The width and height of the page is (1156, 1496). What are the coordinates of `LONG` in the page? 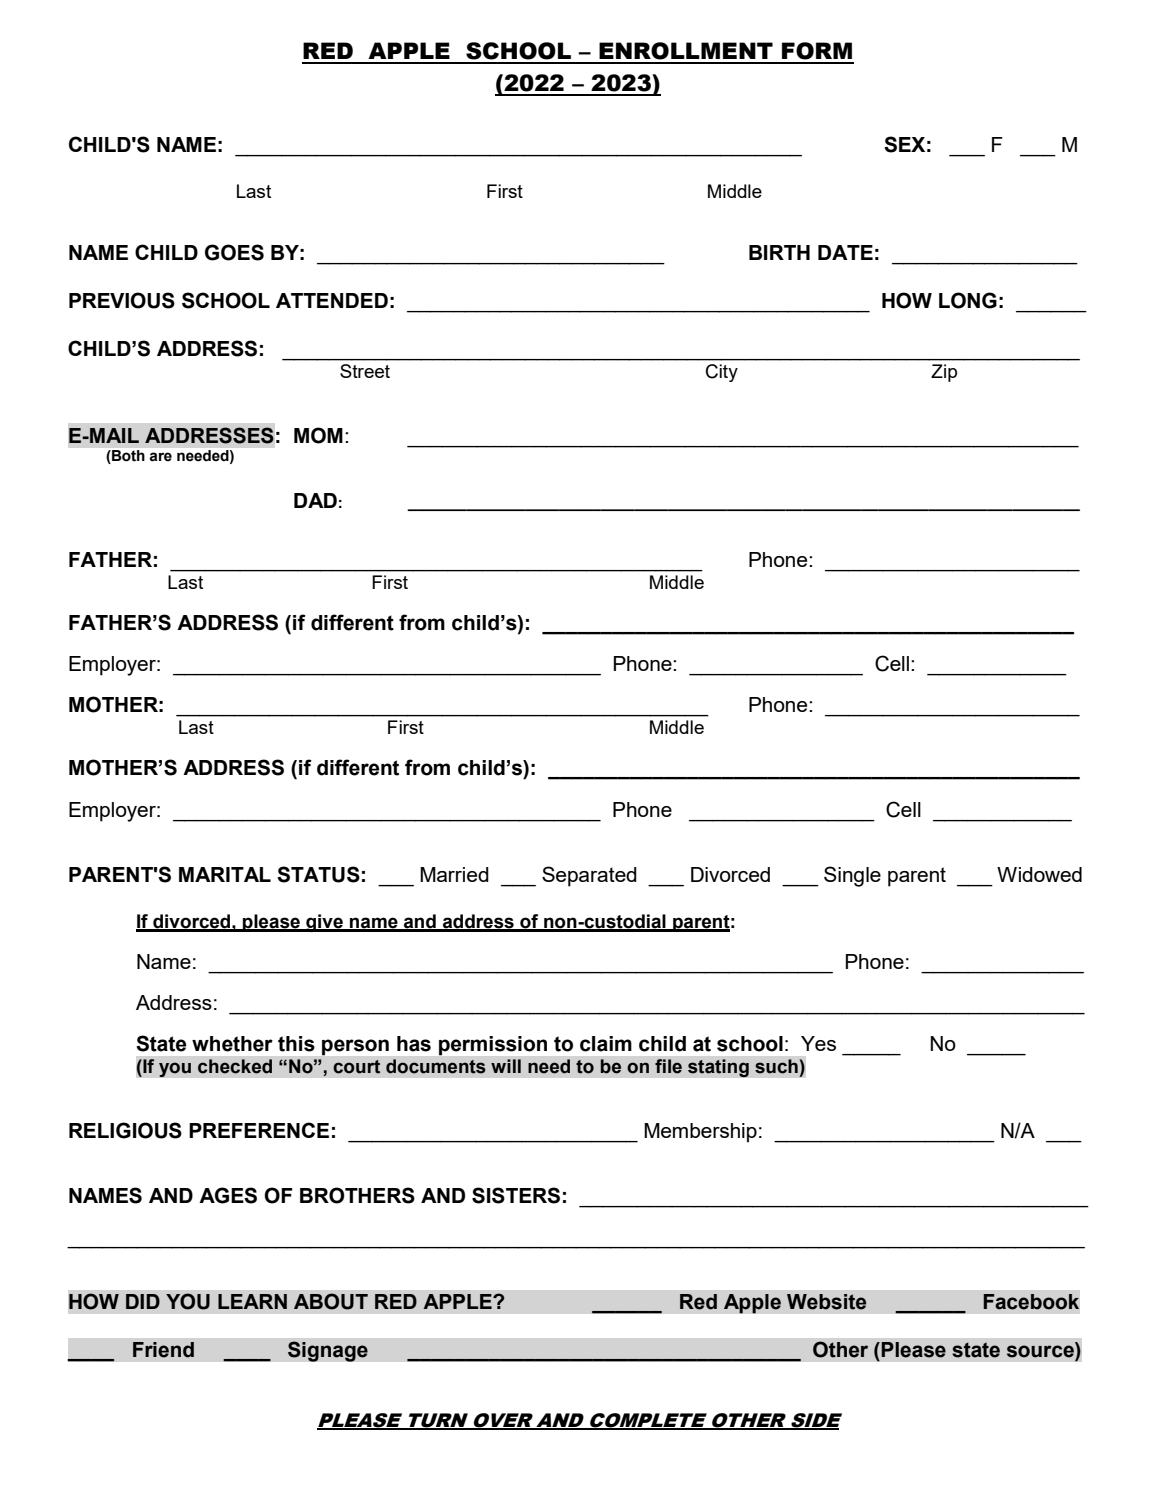 It's located at (968, 300).
